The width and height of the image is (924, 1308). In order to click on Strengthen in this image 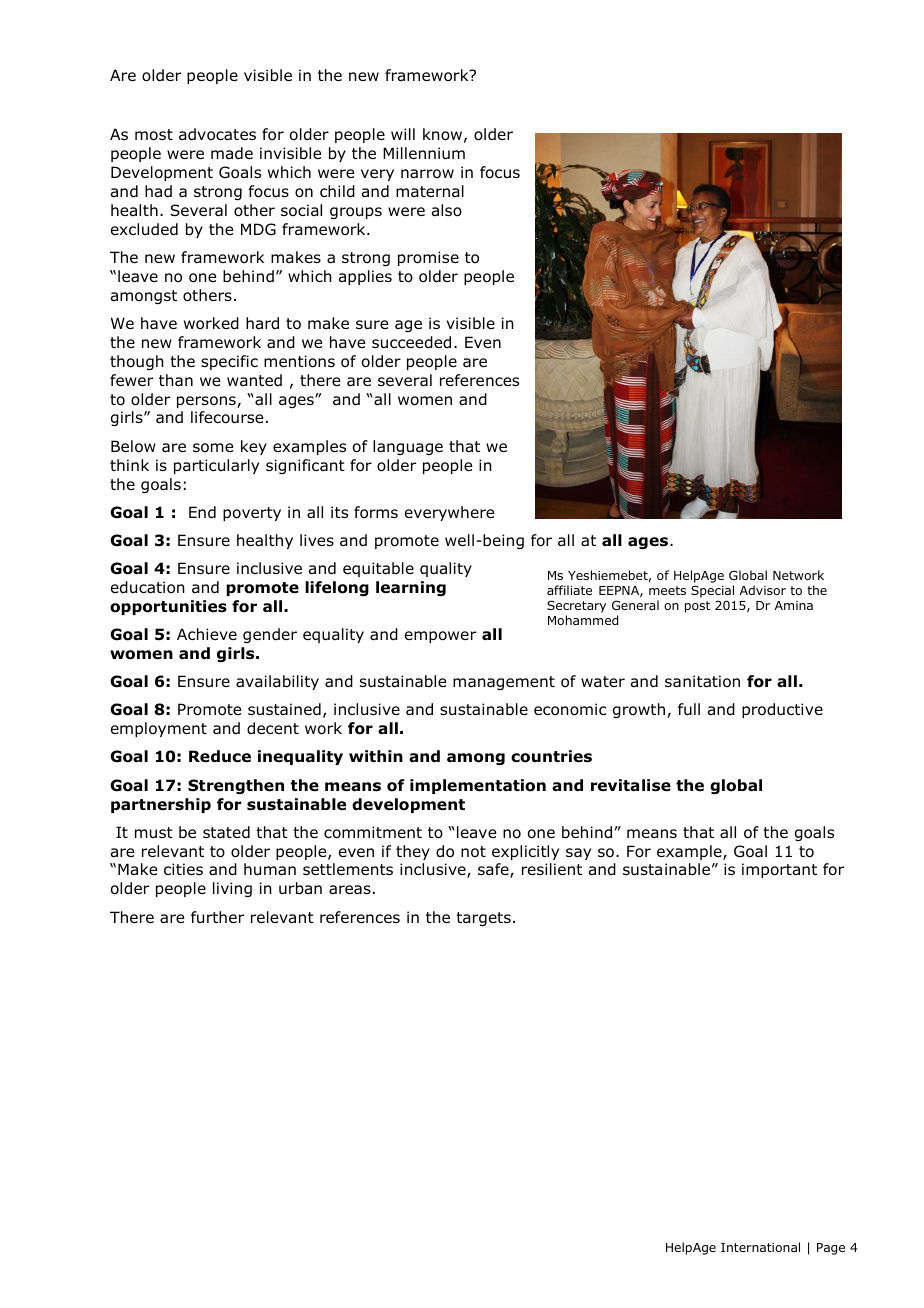, I will do `click(236, 786)`.
